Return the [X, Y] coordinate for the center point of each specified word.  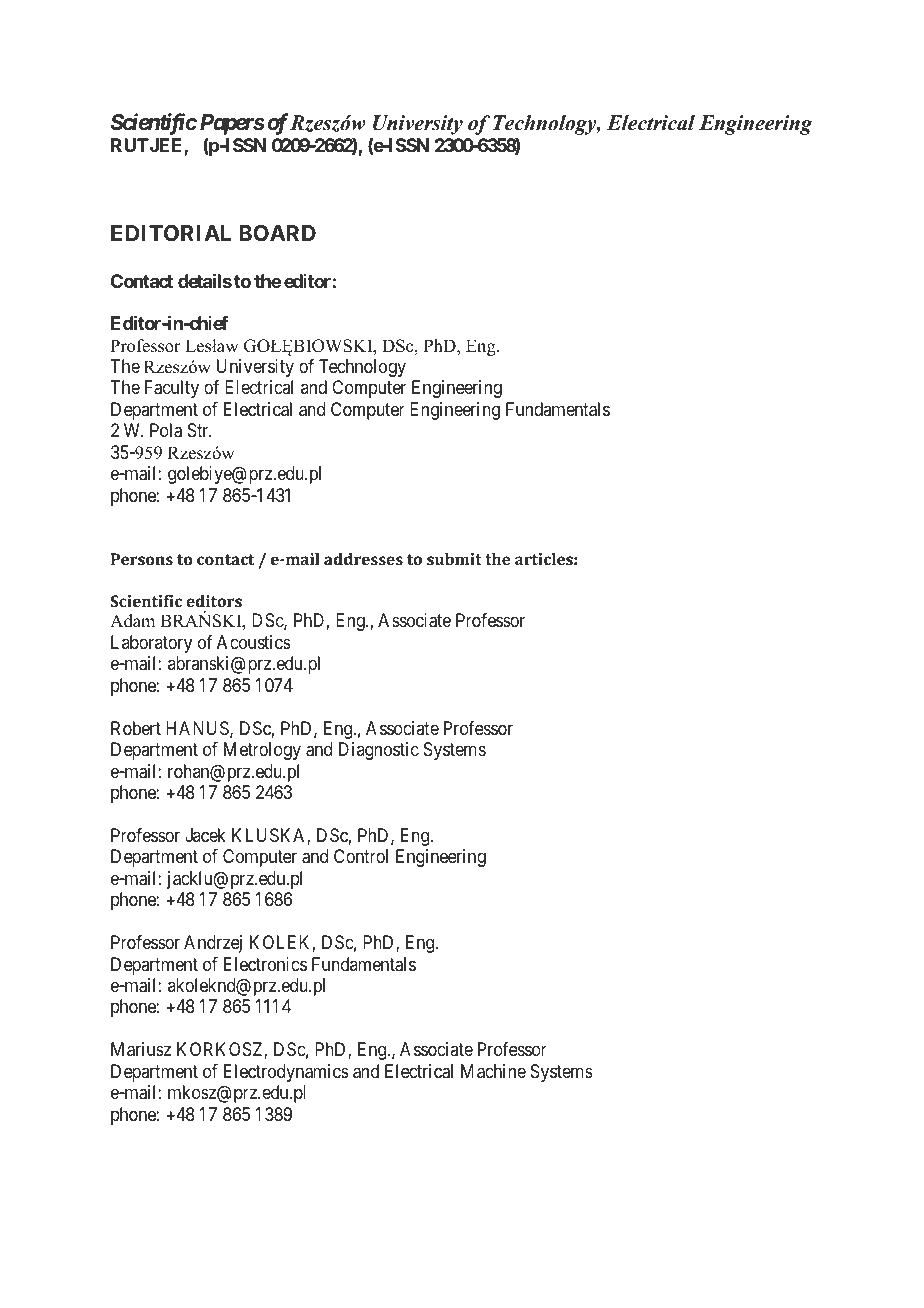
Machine [493, 1071]
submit [454, 559]
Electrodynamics [286, 1073]
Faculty [172, 389]
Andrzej [213, 944]
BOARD [277, 233]
